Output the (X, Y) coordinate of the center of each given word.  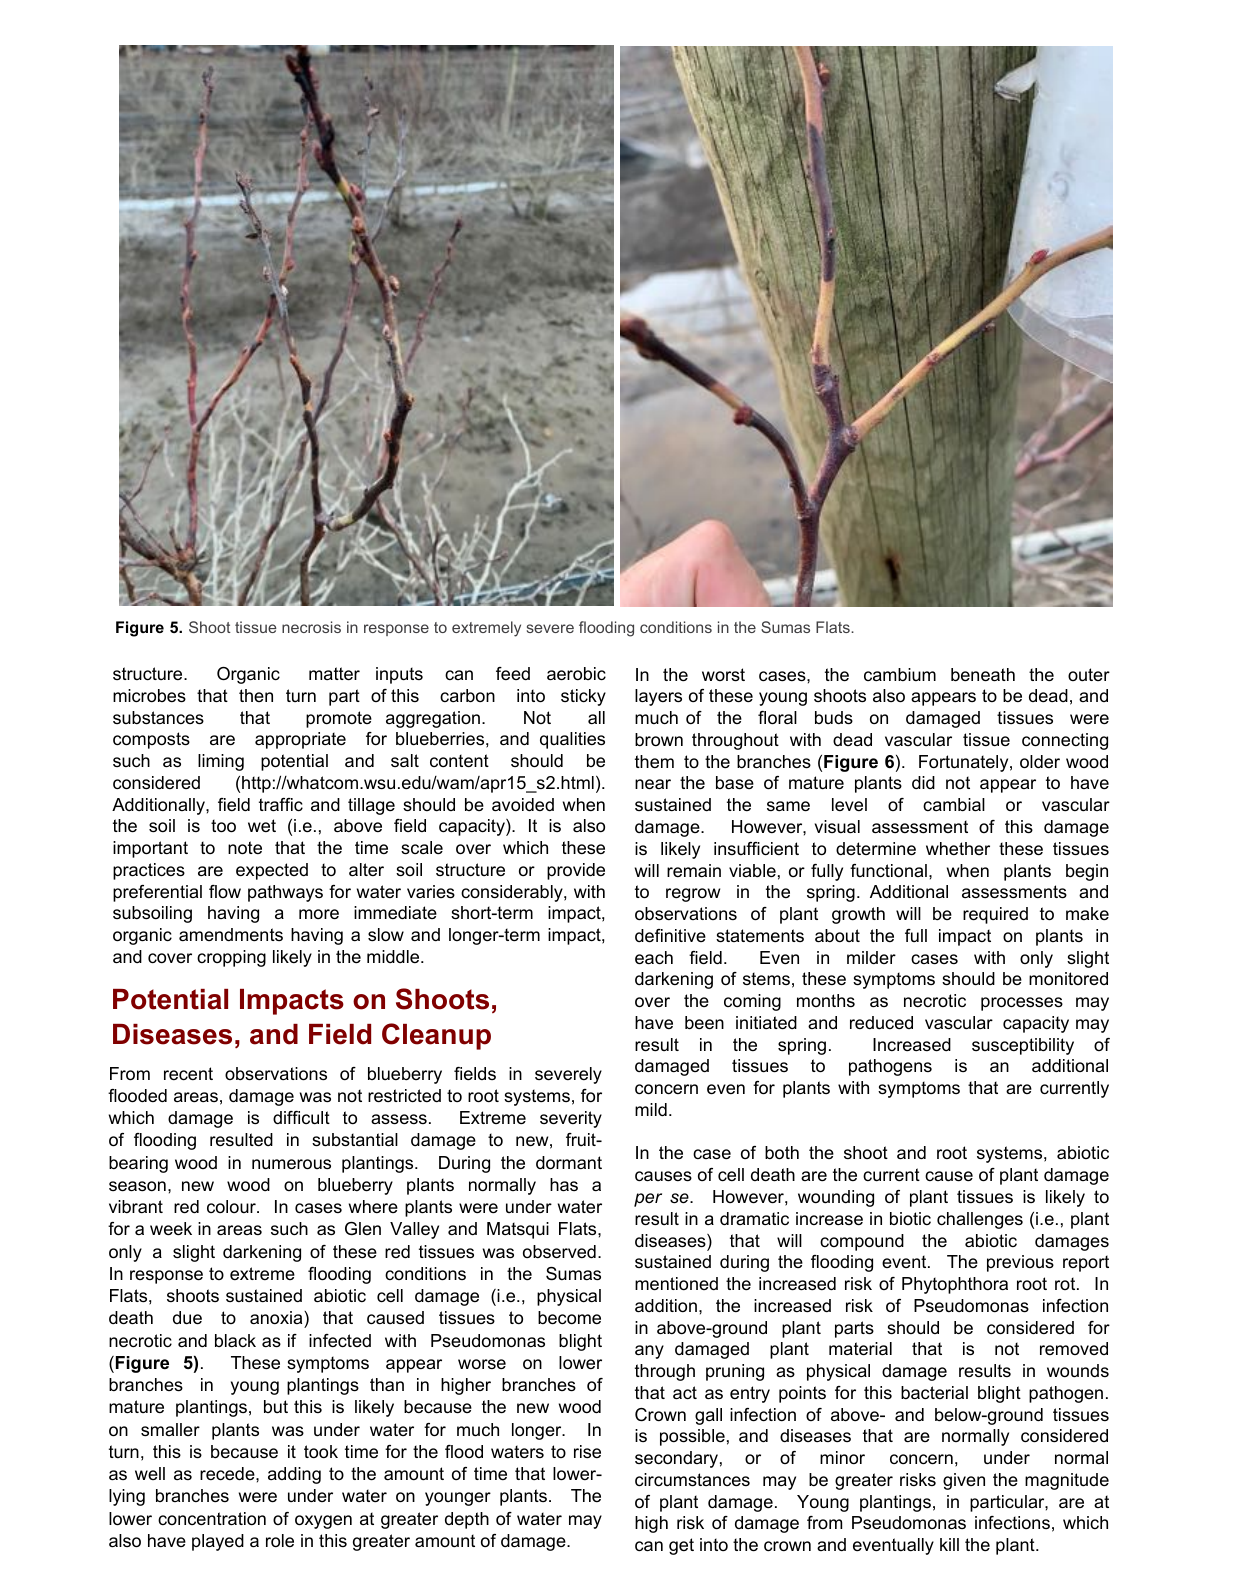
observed (559, 1252)
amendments (231, 934)
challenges (980, 1220)
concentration (212, 1519)
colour (232, 1206)
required (995, 915)
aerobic (576, 674)
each (654, 958)
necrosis (311, 627)
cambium (900, 674)
